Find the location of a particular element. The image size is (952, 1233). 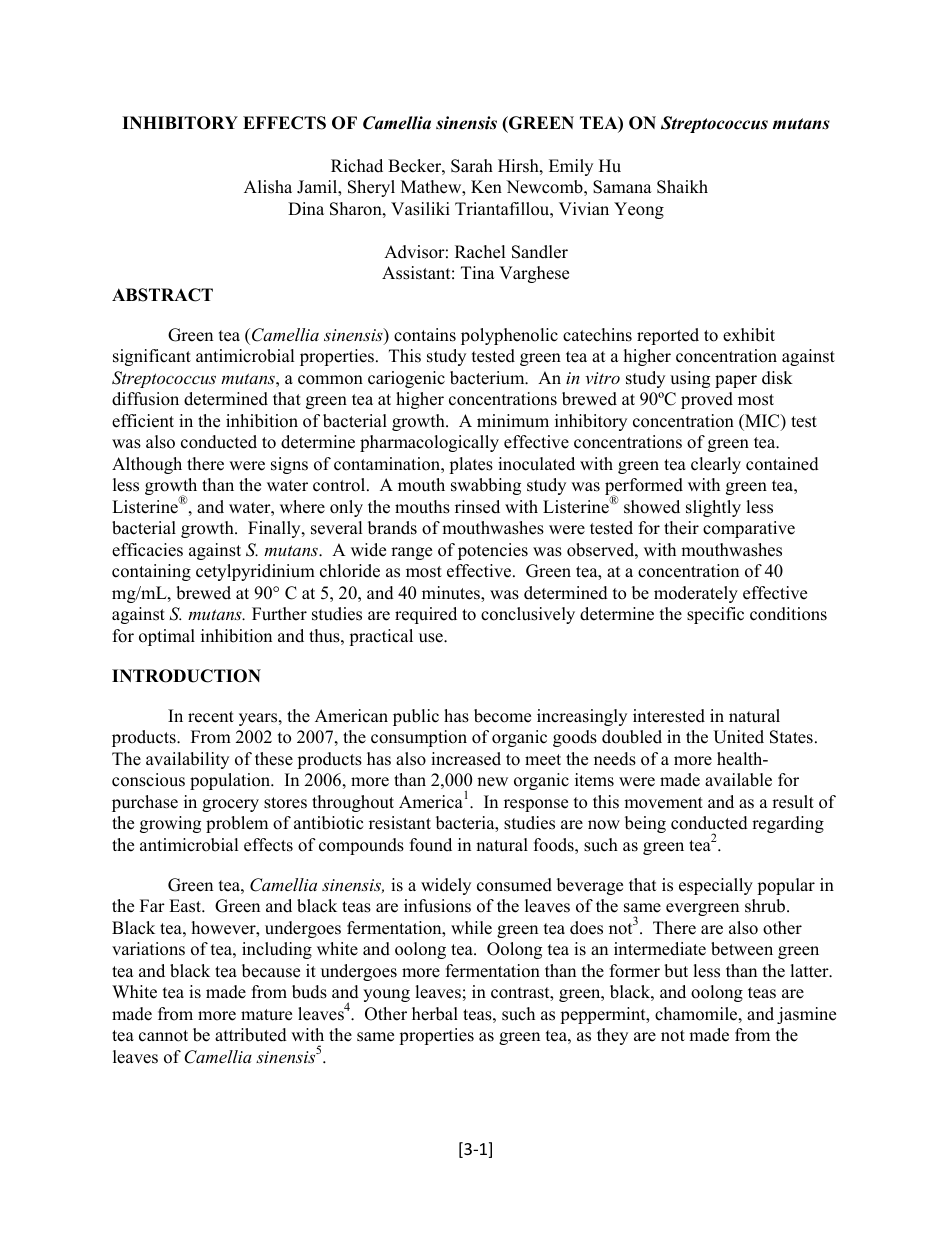

increased is located at coordinates (466, 759).
